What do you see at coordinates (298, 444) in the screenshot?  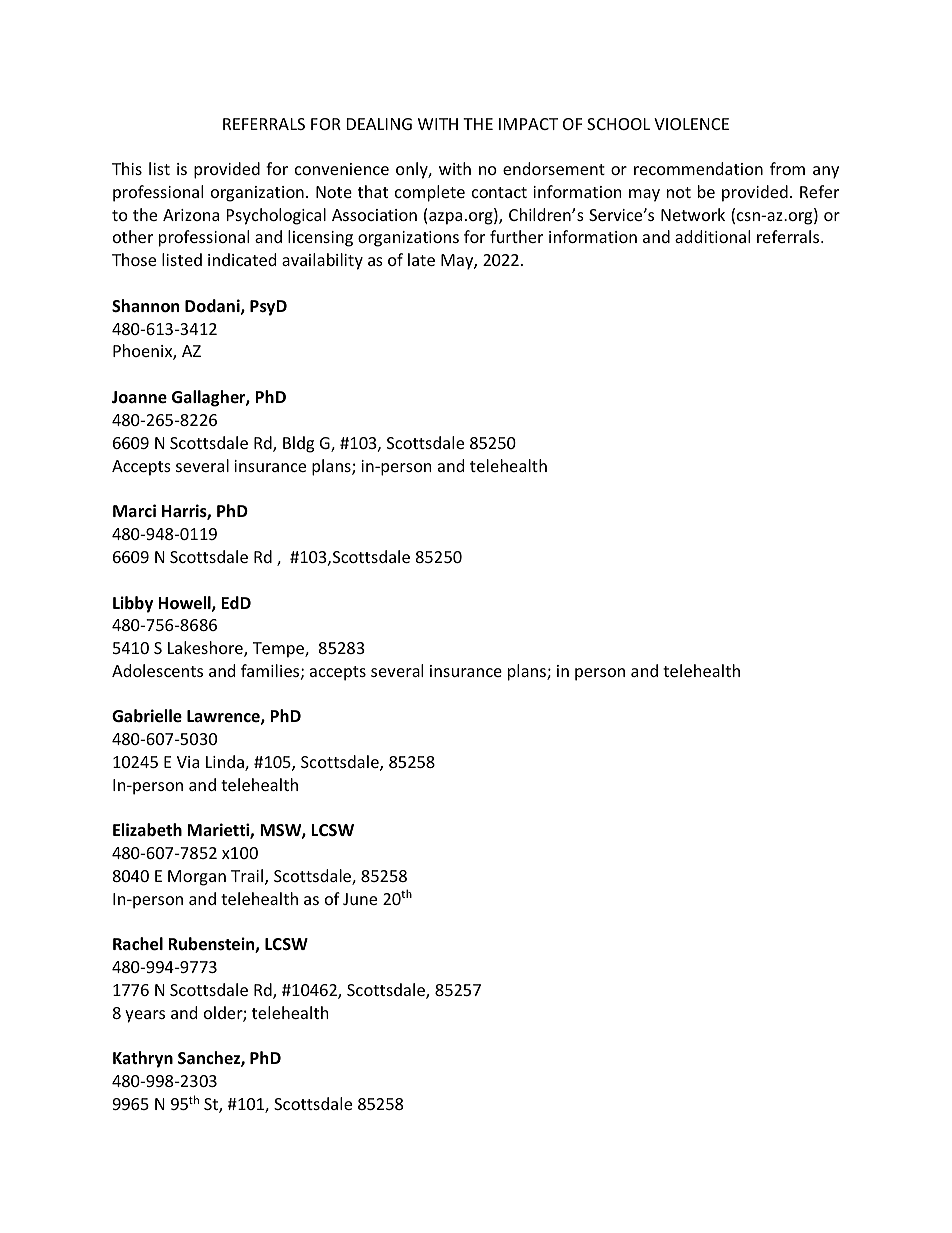 I see `Bldg` at bounding box center [298, 444].
